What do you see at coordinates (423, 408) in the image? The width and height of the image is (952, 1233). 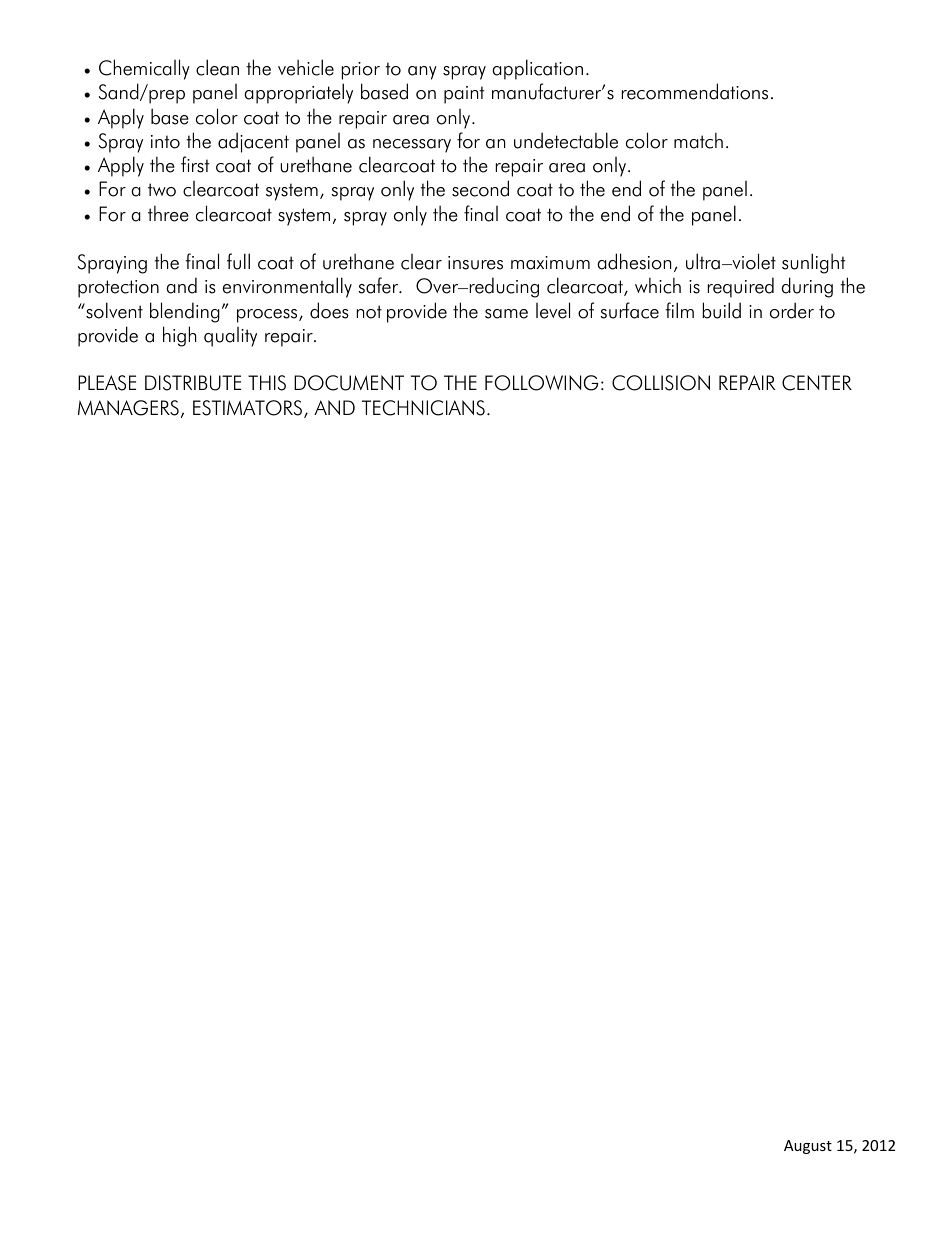 I see `TECHNICIANS` at bounding box center [423, 408].
